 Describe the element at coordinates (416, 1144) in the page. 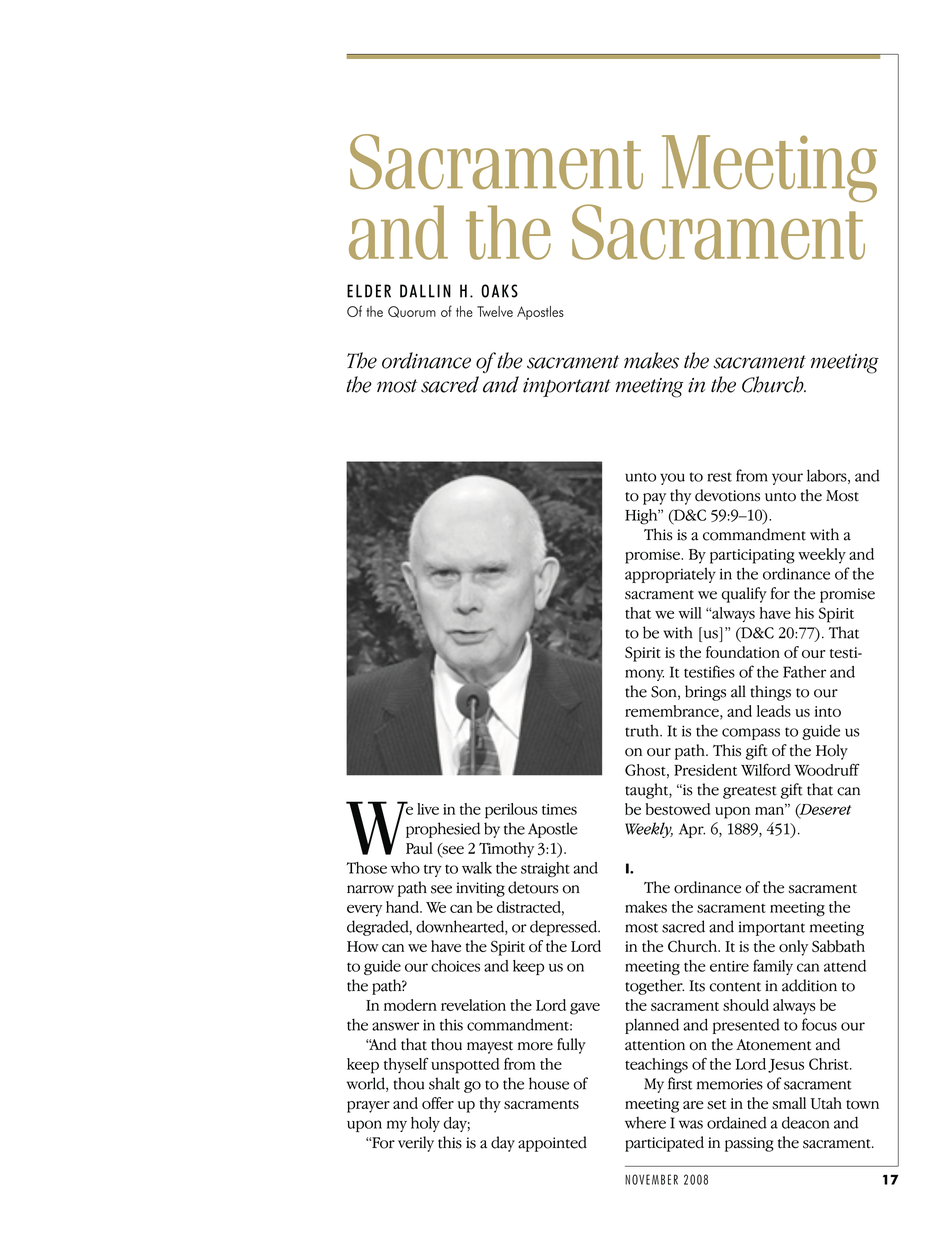

I see `verily` at that location.
